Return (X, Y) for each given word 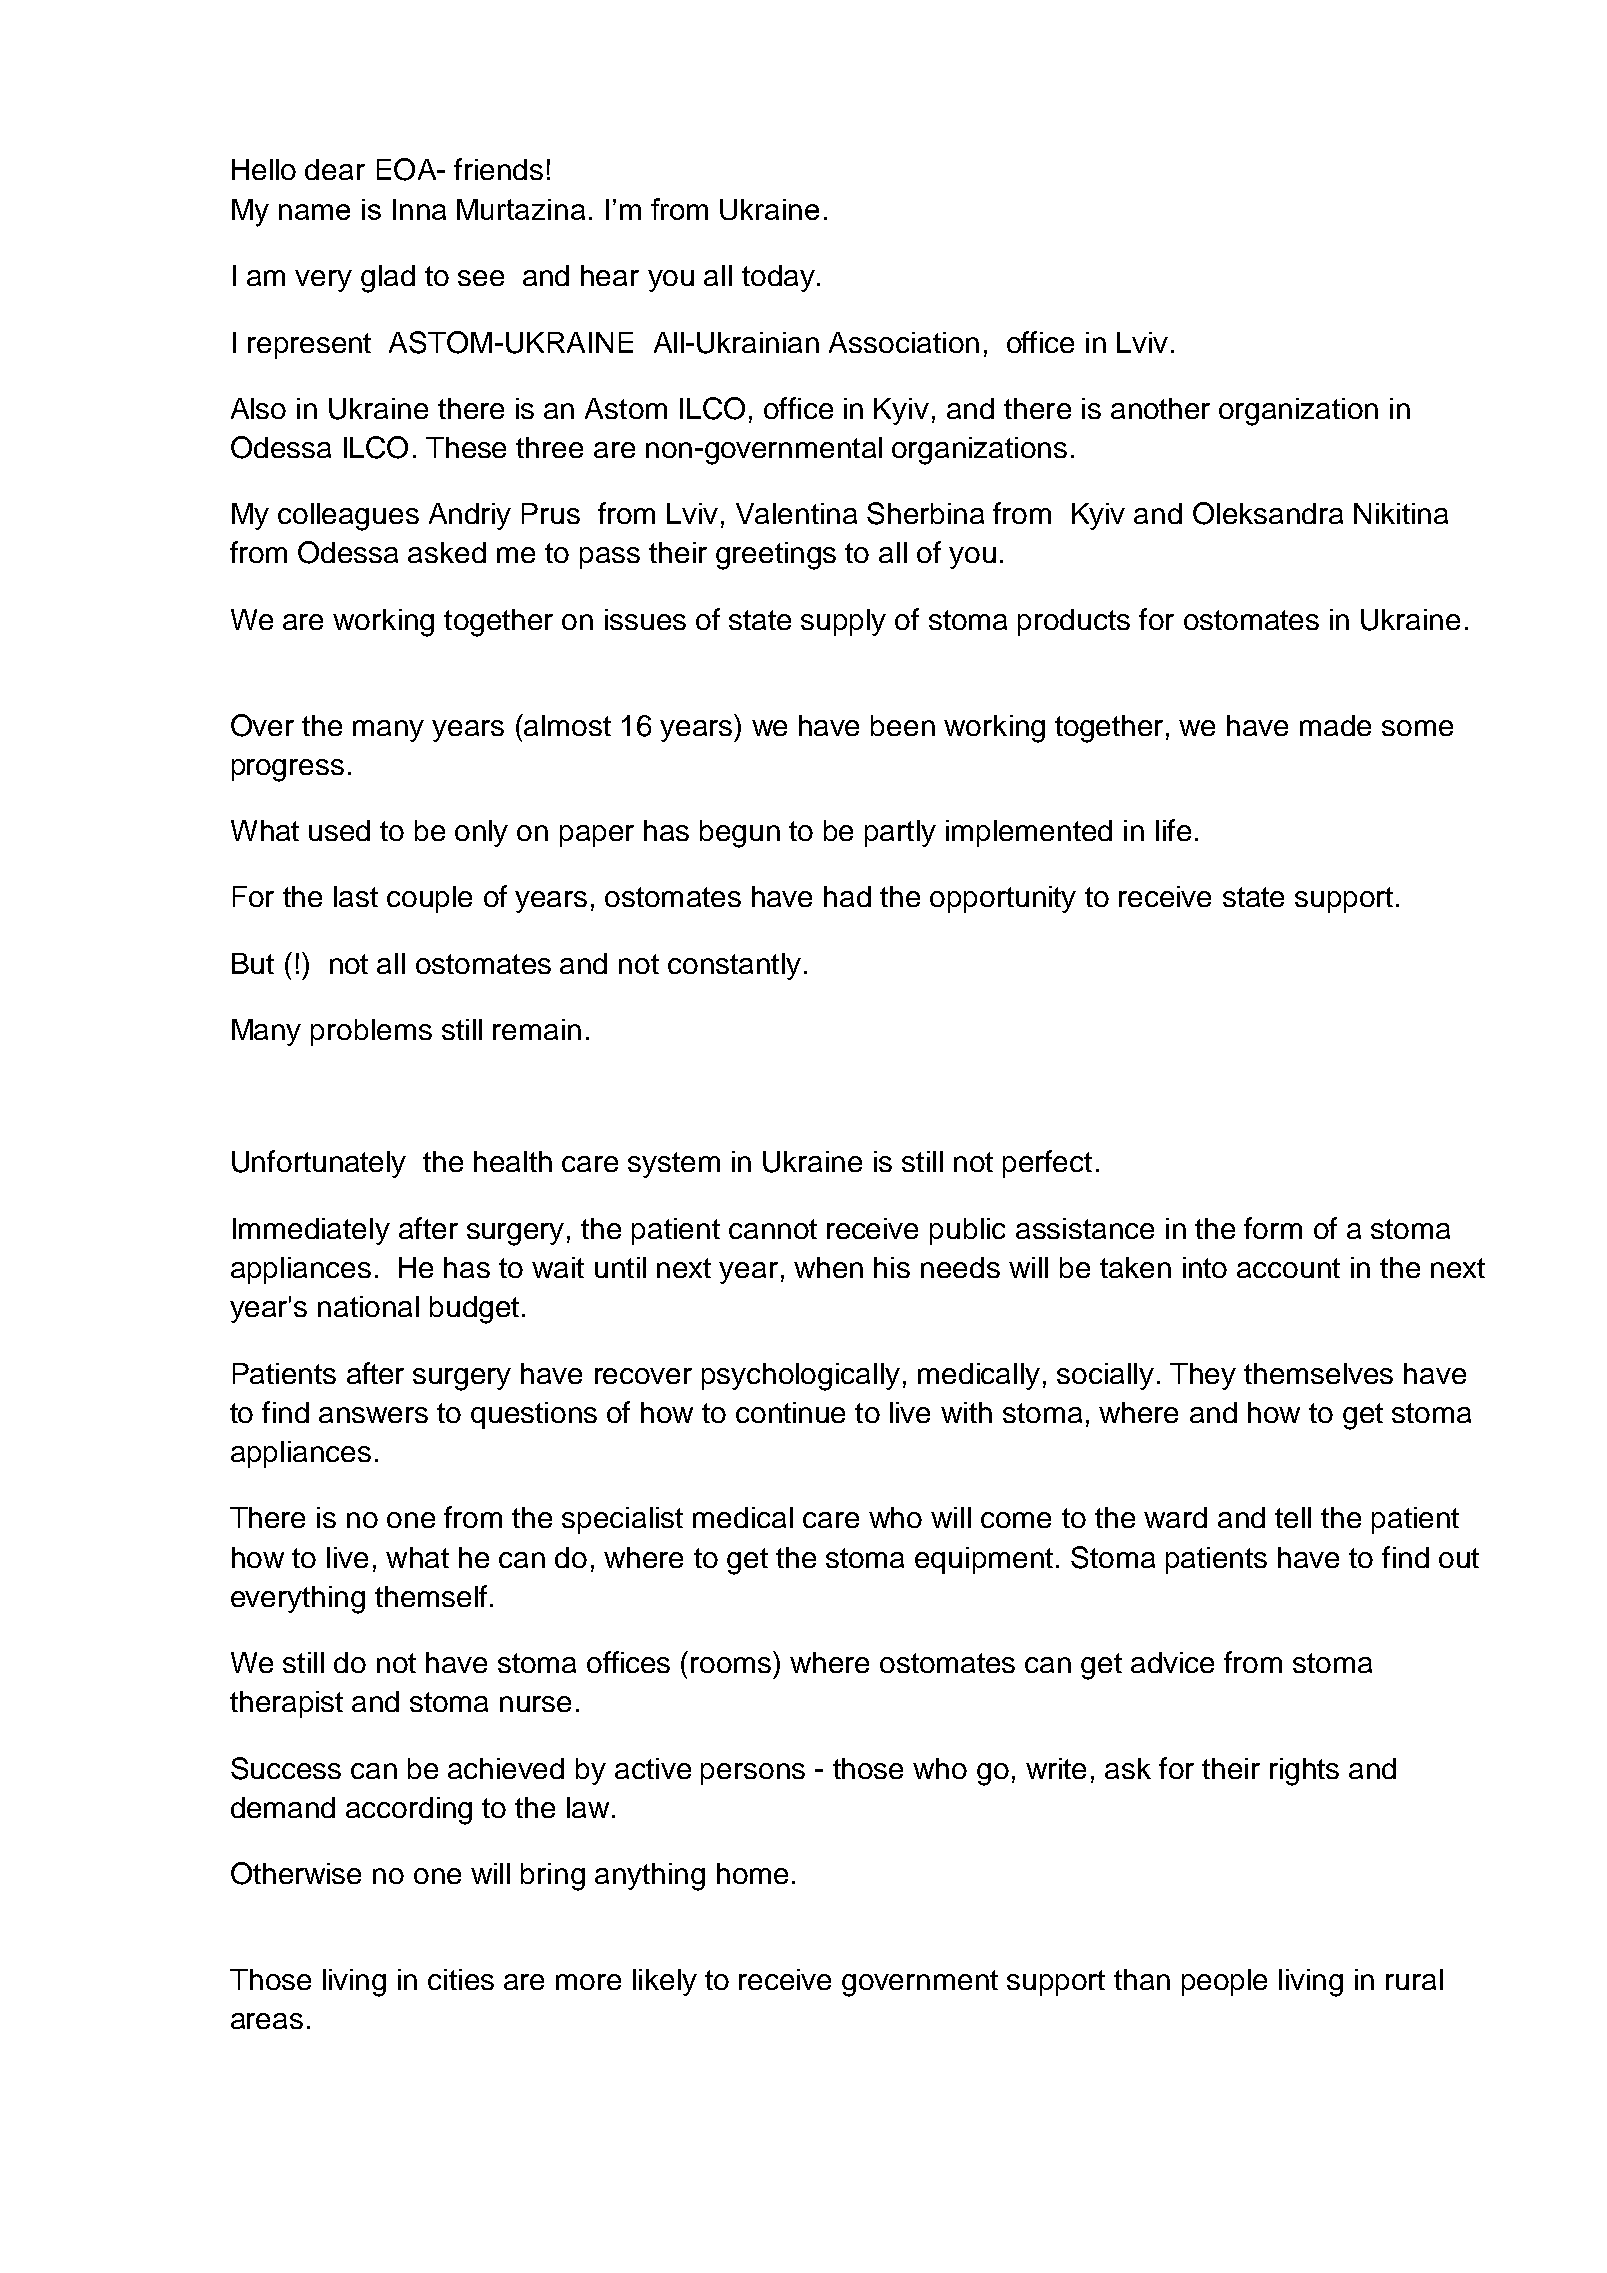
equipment (984, 1560)
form (1273, 1228)
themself (431, 1596)
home (752, 1873)
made (1335, 725)
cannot (773, 1229)
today (778, 278)
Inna (419, 209)
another (1160, 408)
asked (447, 552)
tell (1293, 1517)
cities (461, 1979)
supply (843, 622)
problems (371, 1032)
